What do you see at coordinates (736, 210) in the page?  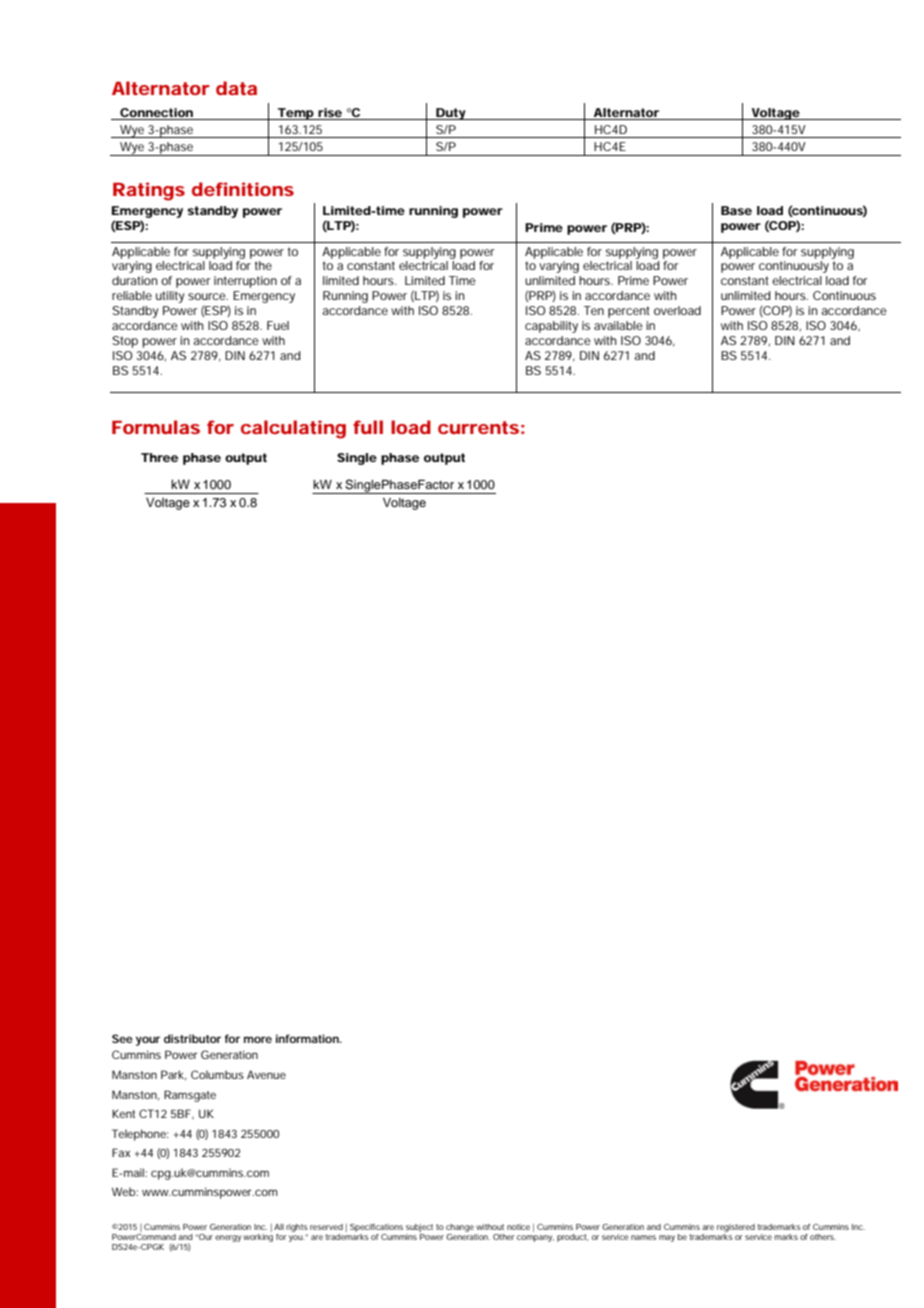 I see `Base` at bounding box center [736, 210].
